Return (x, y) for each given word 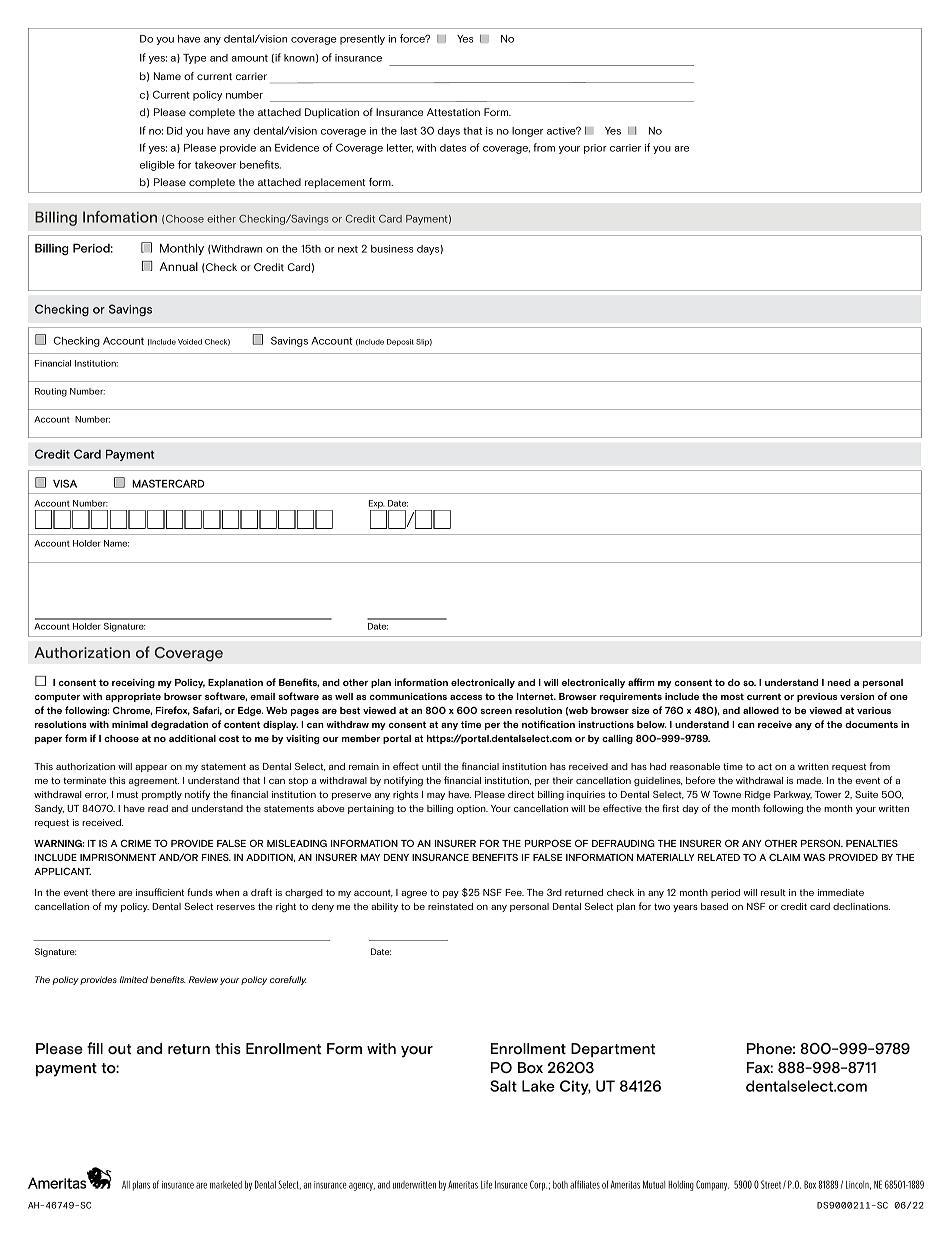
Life (486, 1184)
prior (595, 149)
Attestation (453, 112)
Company (712, 1185)
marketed (226, 1185)
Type (195, 59)
